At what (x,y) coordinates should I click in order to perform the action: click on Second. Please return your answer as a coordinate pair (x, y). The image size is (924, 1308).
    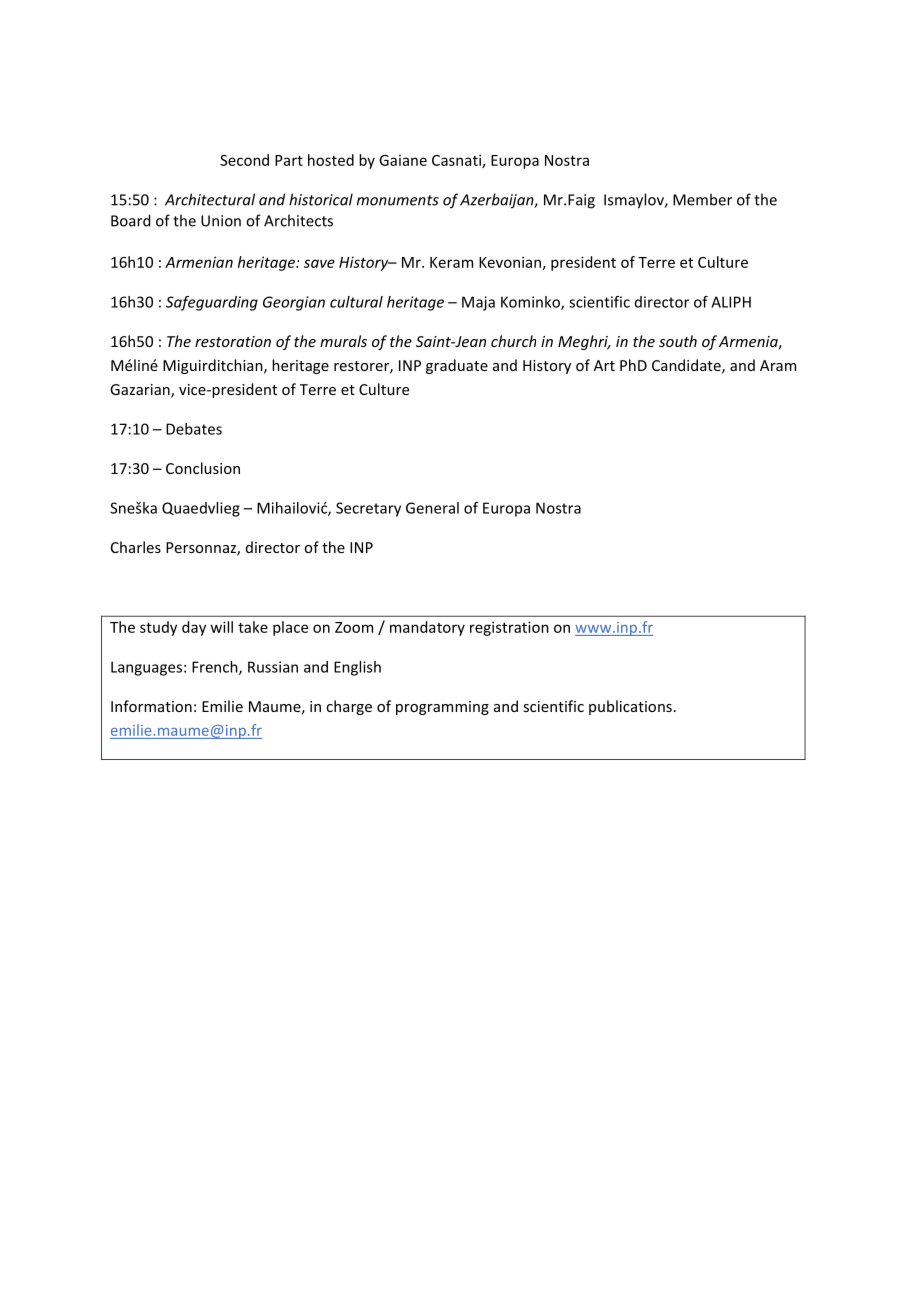
    Looking at the image, I should click on (244, 160).
